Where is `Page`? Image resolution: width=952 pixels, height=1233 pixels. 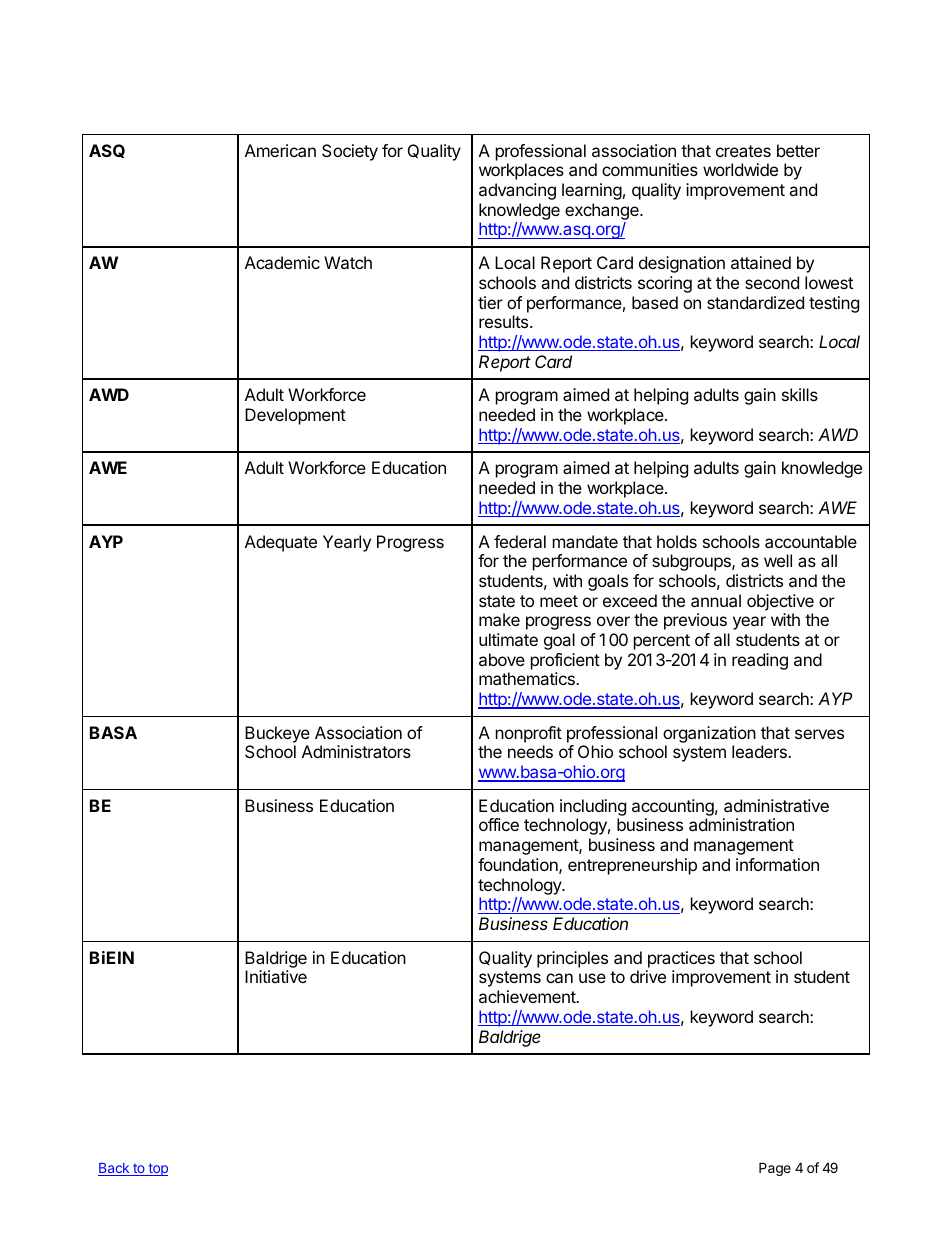 Page is located at coordinates (775, 1169).
